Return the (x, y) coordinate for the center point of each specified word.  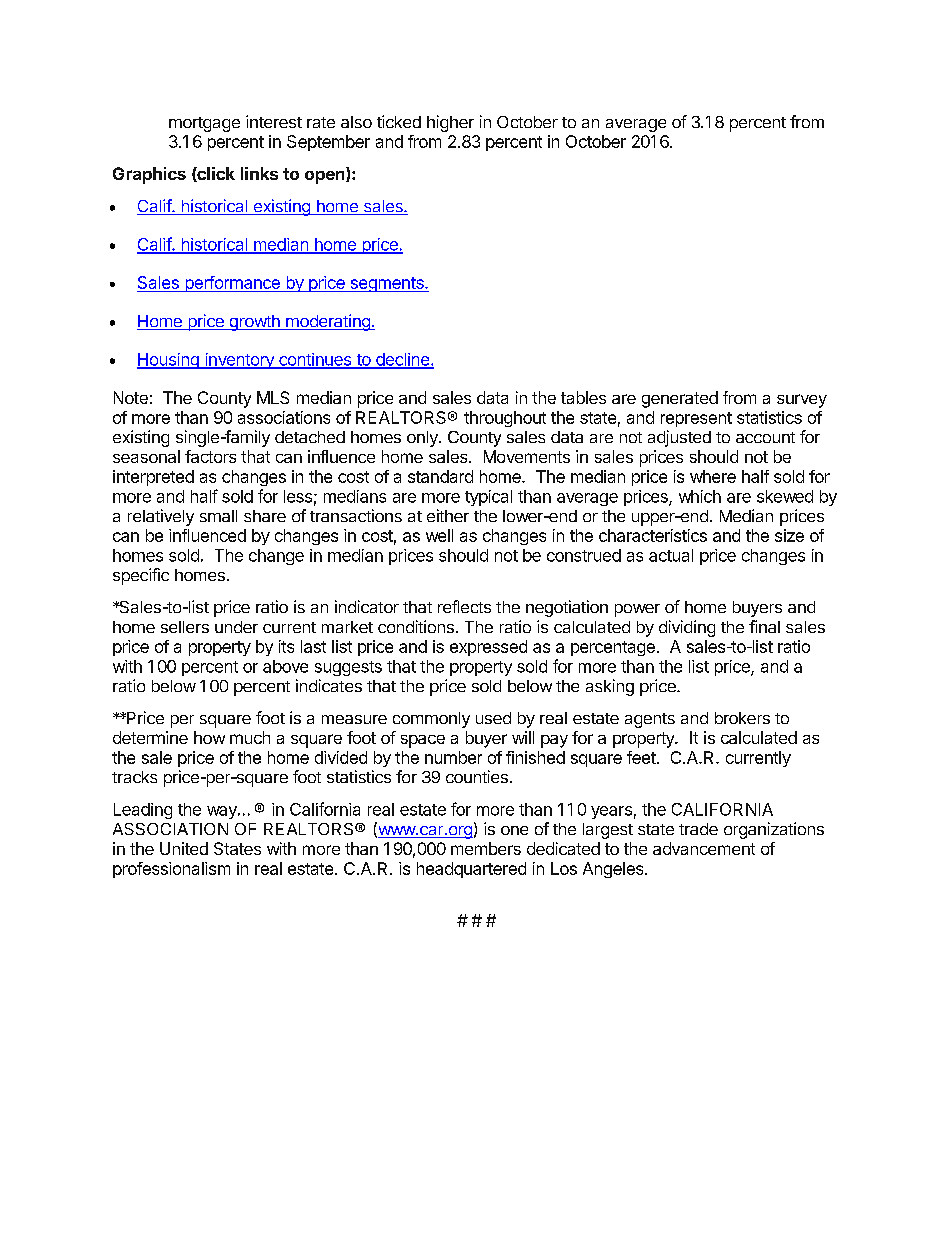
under (236, 627)
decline (402, 360)
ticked (399, 121)
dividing (687, 628)
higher (450, 123)
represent (696, 419)
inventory (239, 361)
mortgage (204, 124)
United (184, 848)
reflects (464, 606)
